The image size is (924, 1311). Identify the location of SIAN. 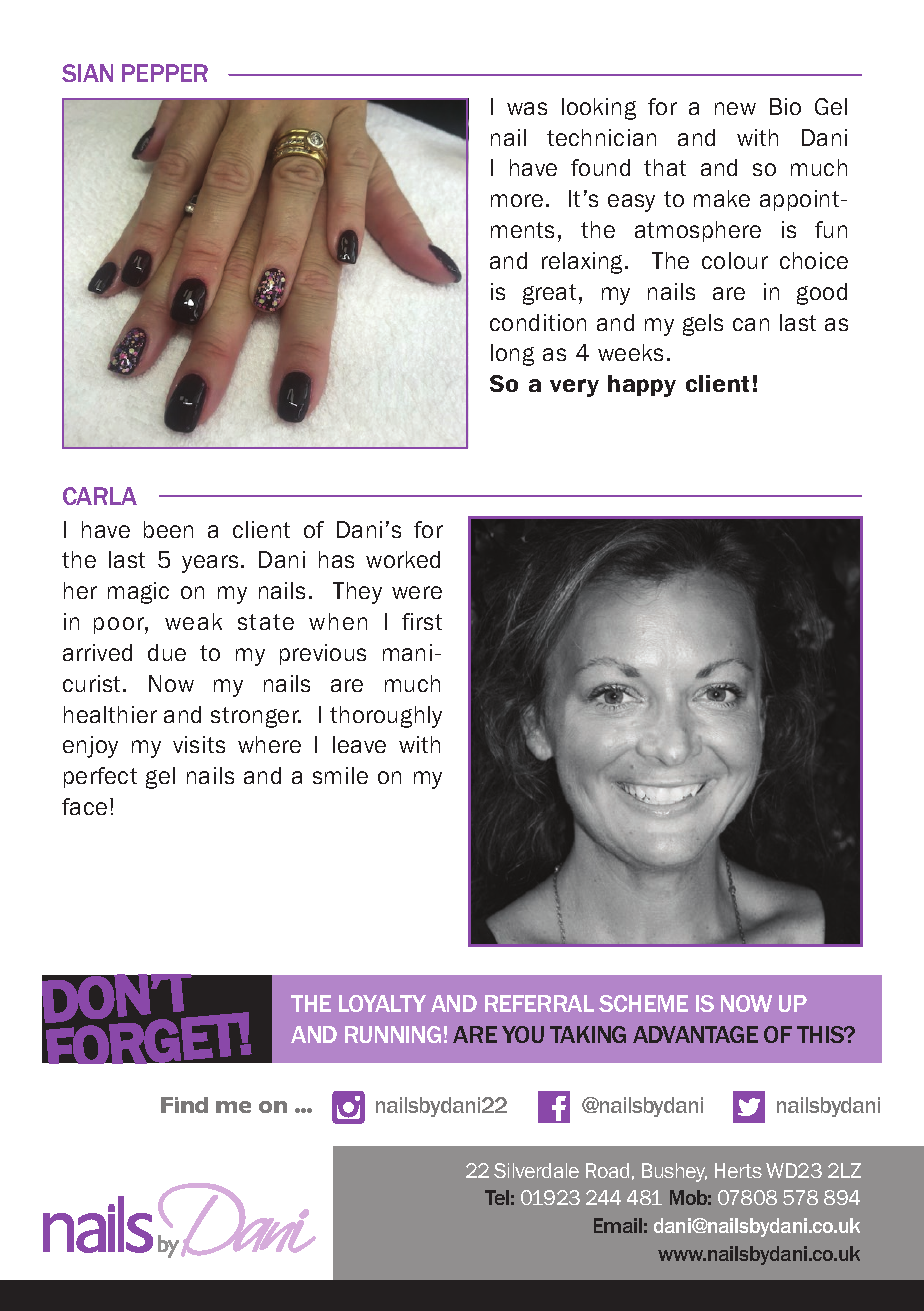
(87, 73).
